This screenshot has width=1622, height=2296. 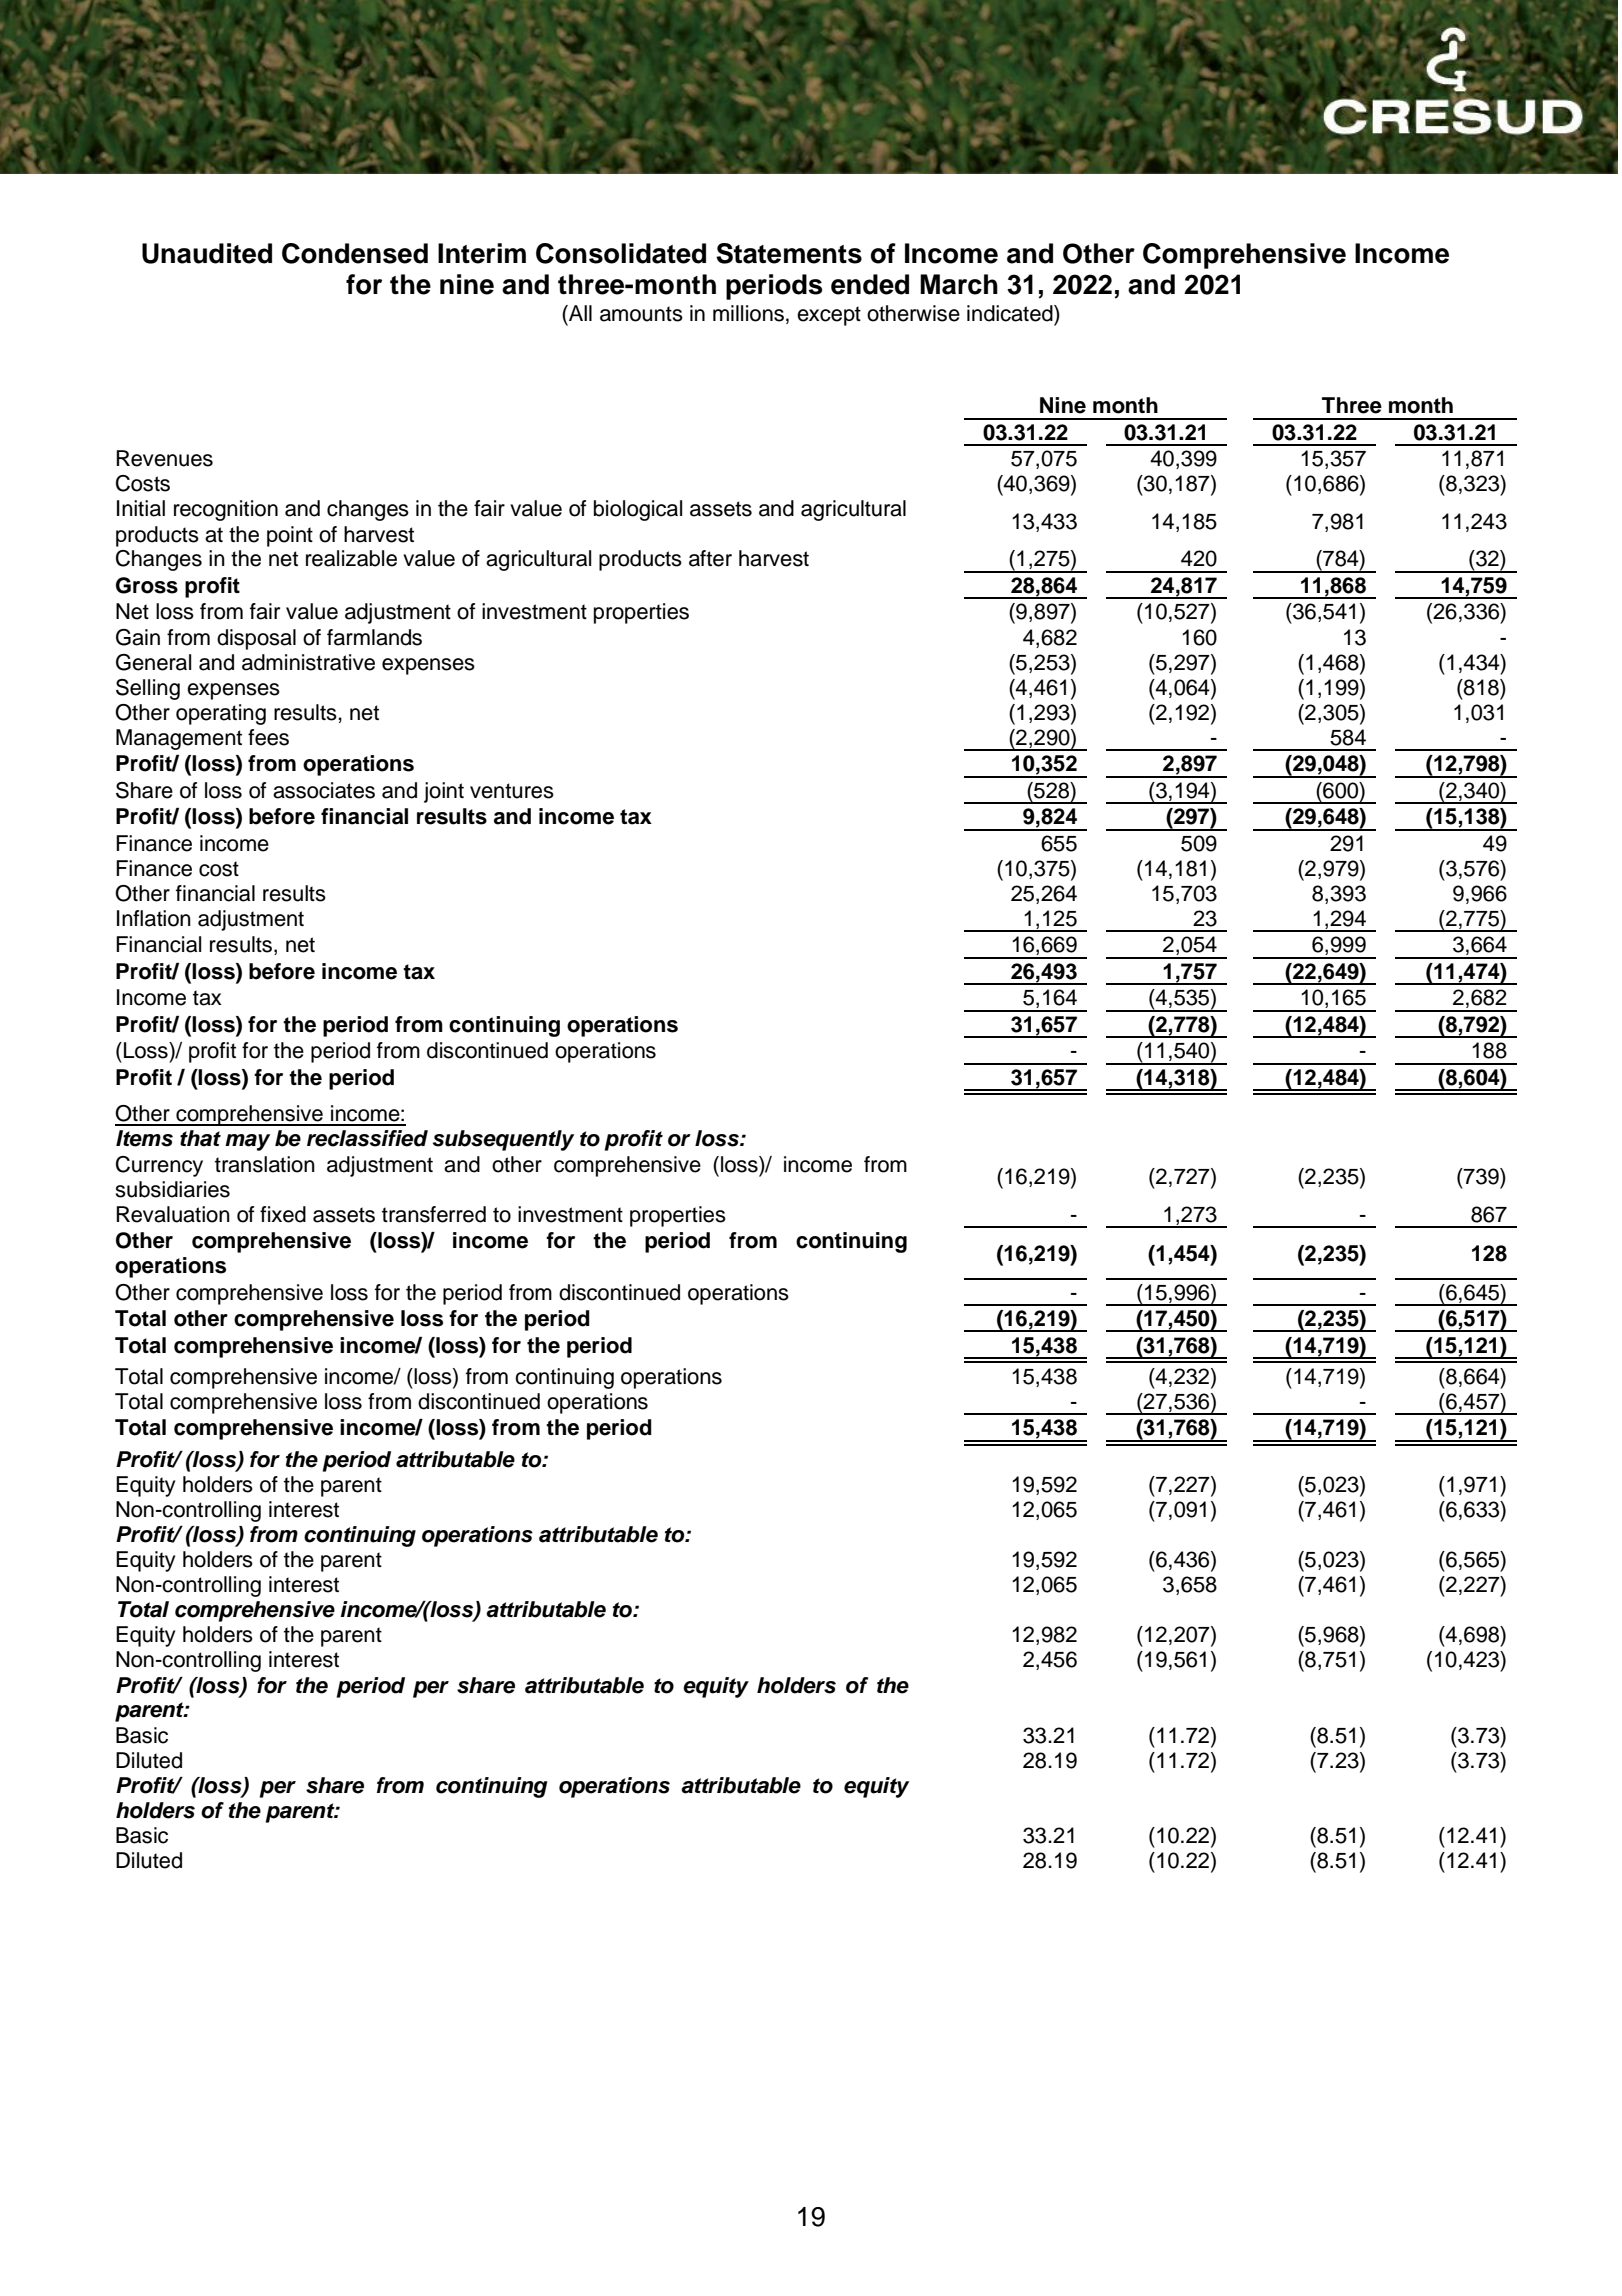 I want to click on ended, so click(x=870, y=284).
